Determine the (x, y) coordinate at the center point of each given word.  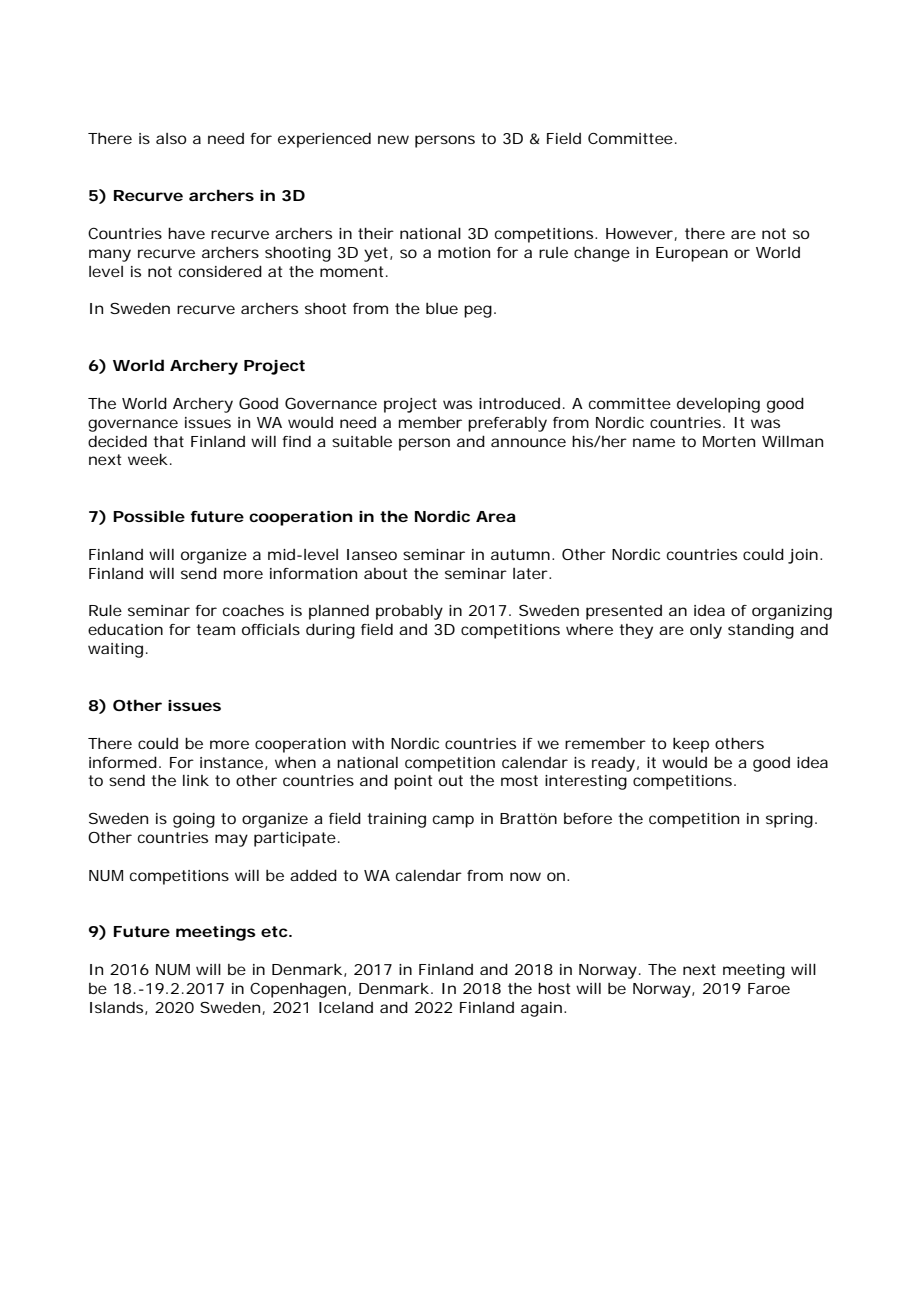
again (541, 1009)
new (393, 139)
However (640, 234)
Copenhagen (298, 990)
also (171, 138)
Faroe (769, 988)
